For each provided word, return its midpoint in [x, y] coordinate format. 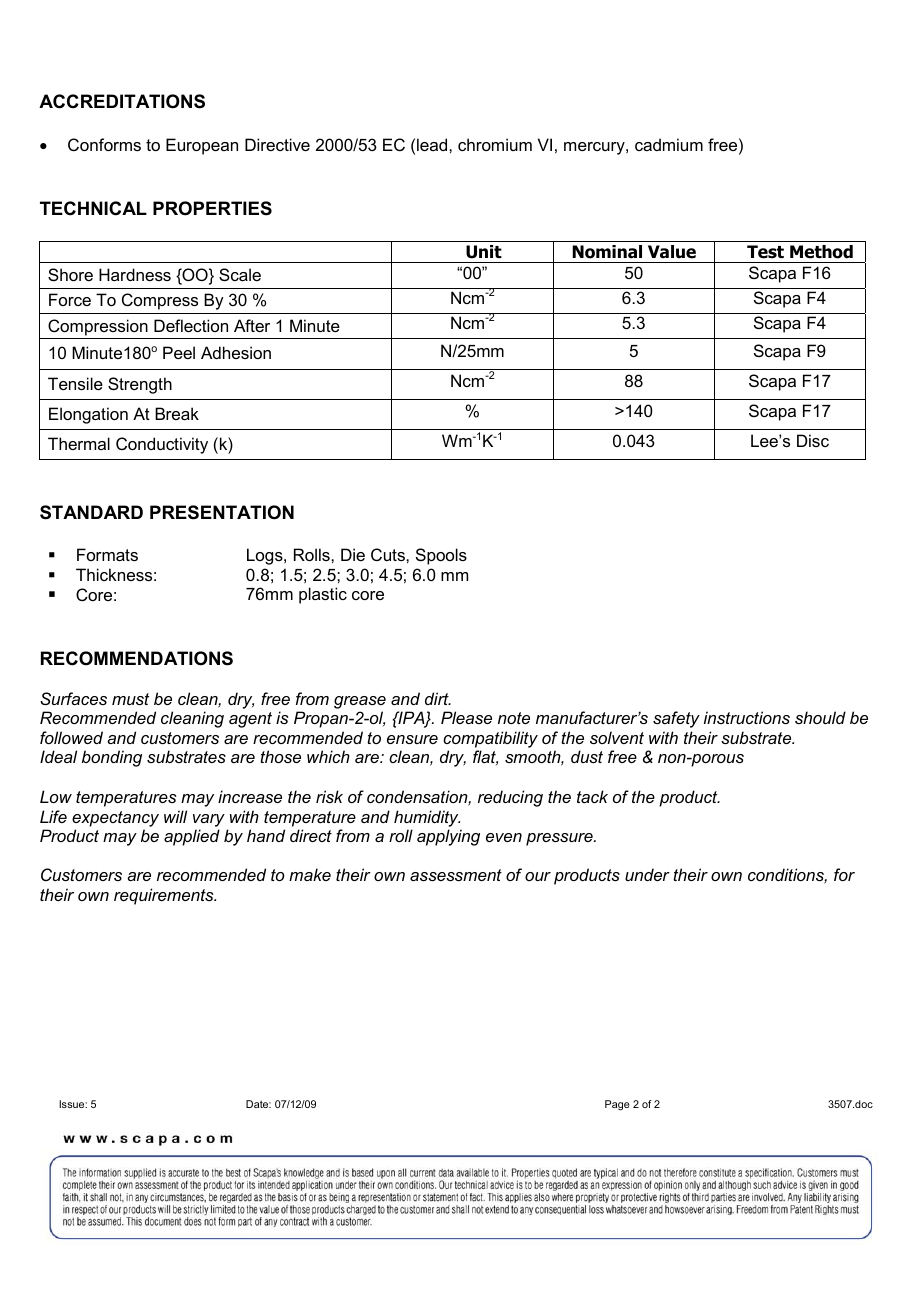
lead [433, 144]
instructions [747, 717]
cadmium [669, 144]
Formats [107, 554]
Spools [441, 556]
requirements [165, 896]
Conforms [104, 144]
